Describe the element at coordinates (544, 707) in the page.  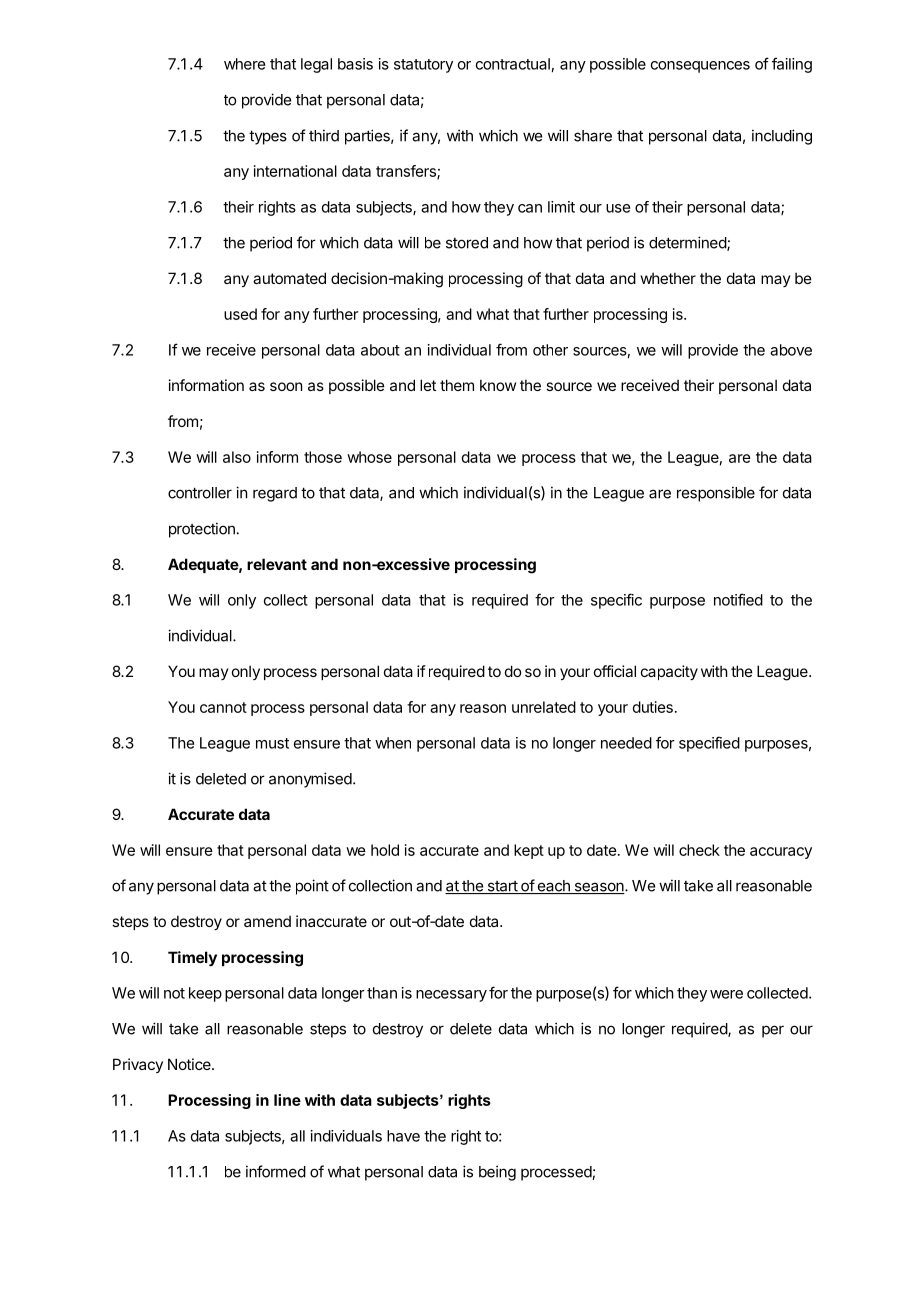
I see `unrelated` at that location.
